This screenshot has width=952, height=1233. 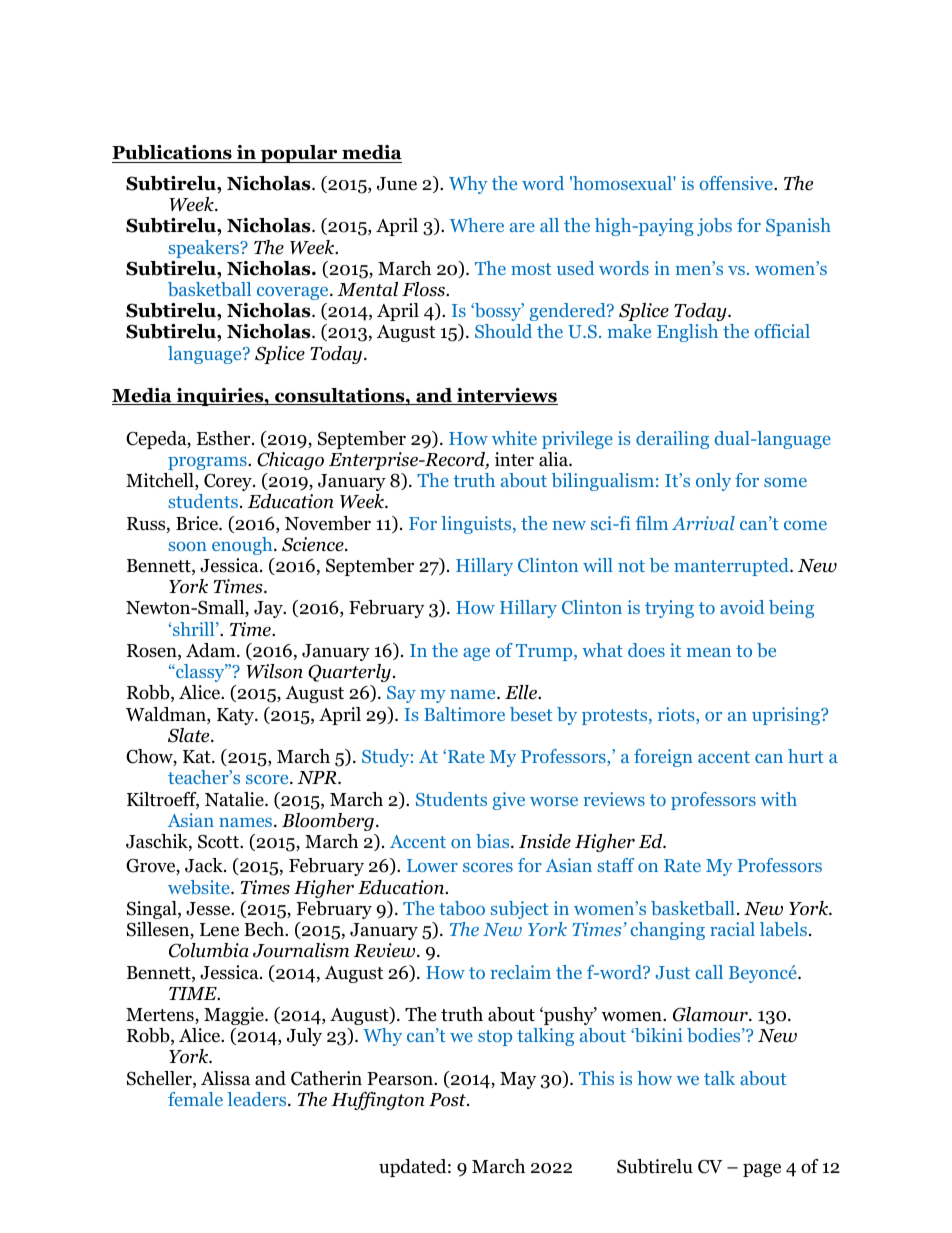 What do you see at coordinates (732, 929) in the screenshot?
I see `racial` at bounding box center [732, 929].
